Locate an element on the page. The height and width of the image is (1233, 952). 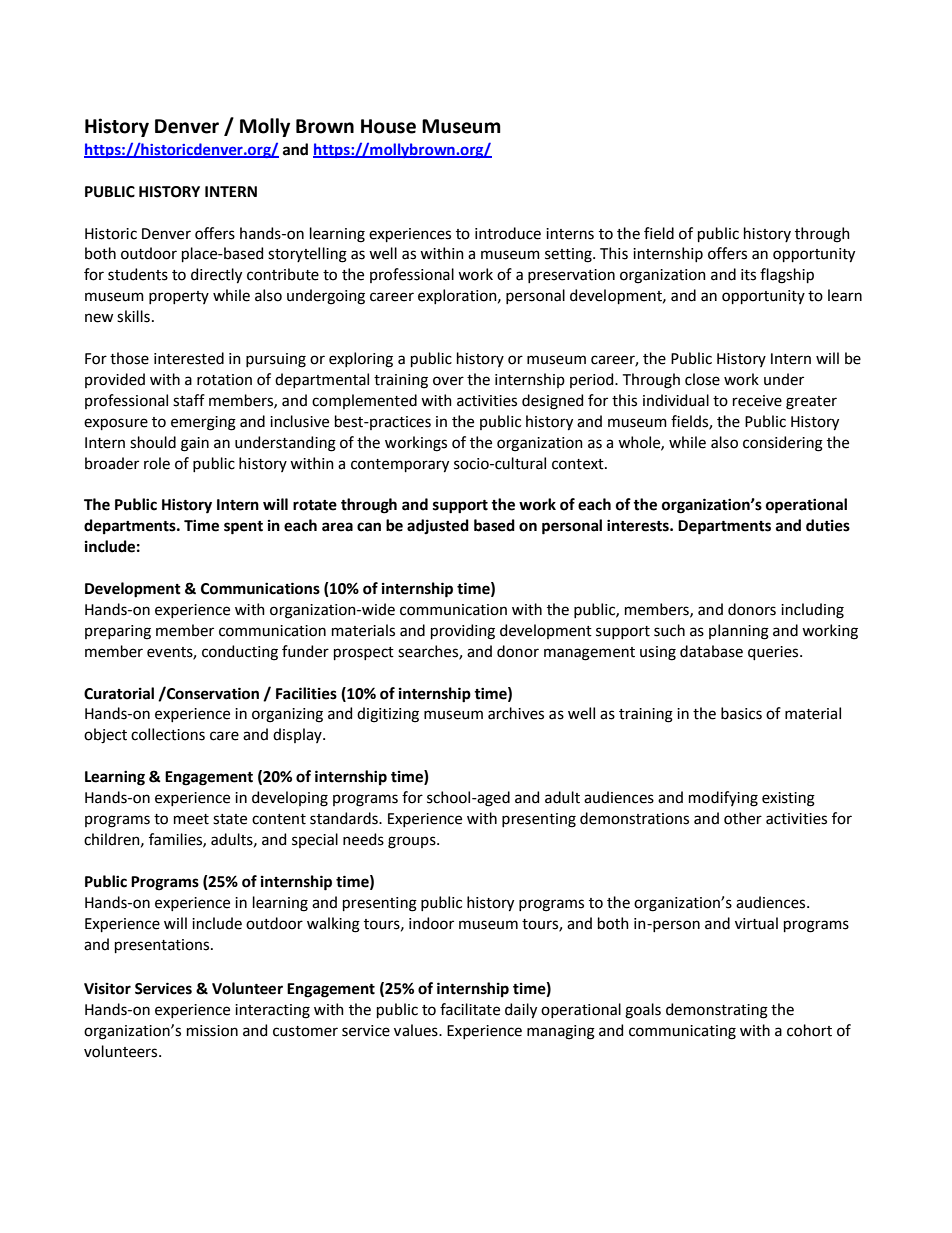
providing is located at coordinates (463, 632).
